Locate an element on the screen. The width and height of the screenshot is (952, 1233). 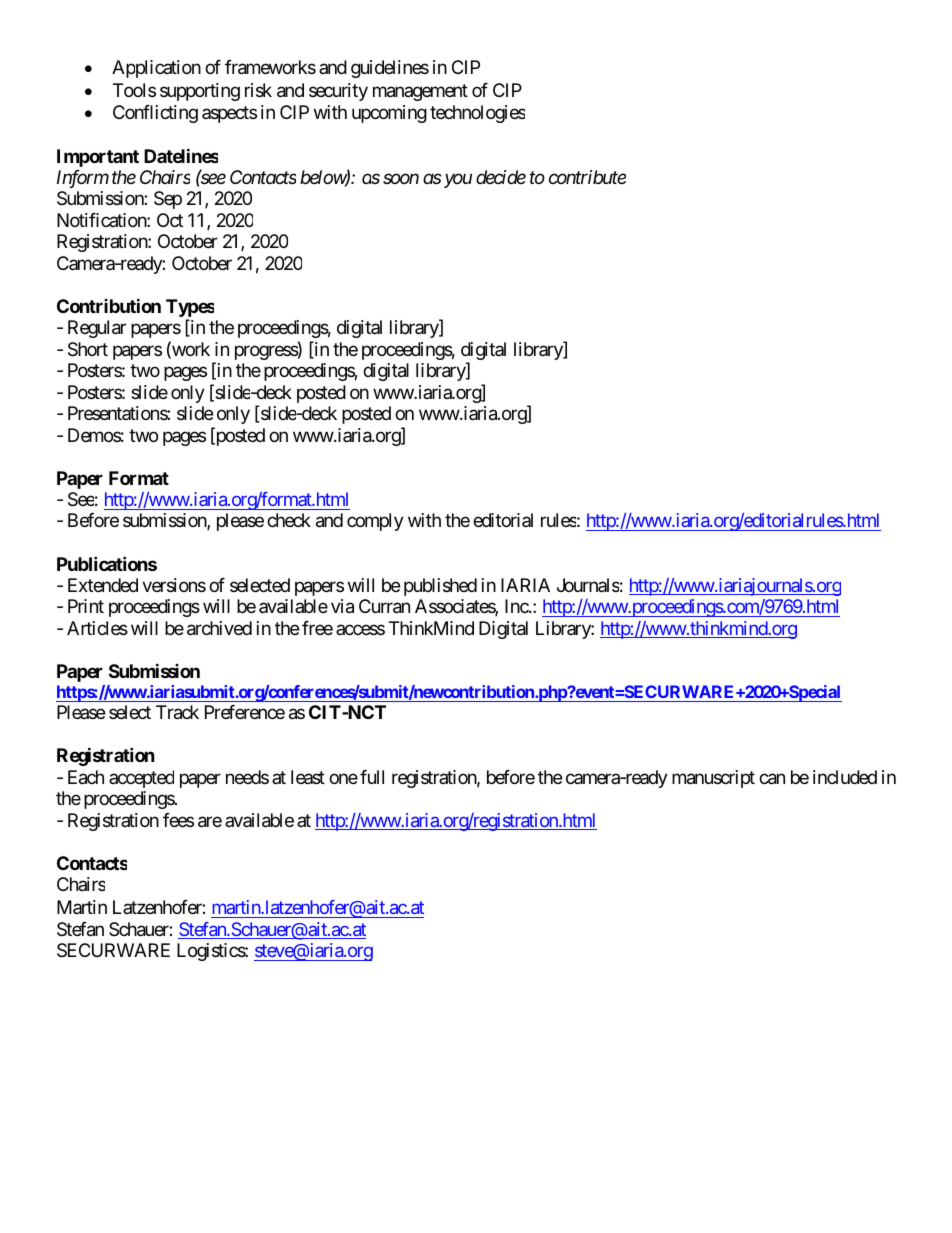
management is located at coordinates (420, 92).
